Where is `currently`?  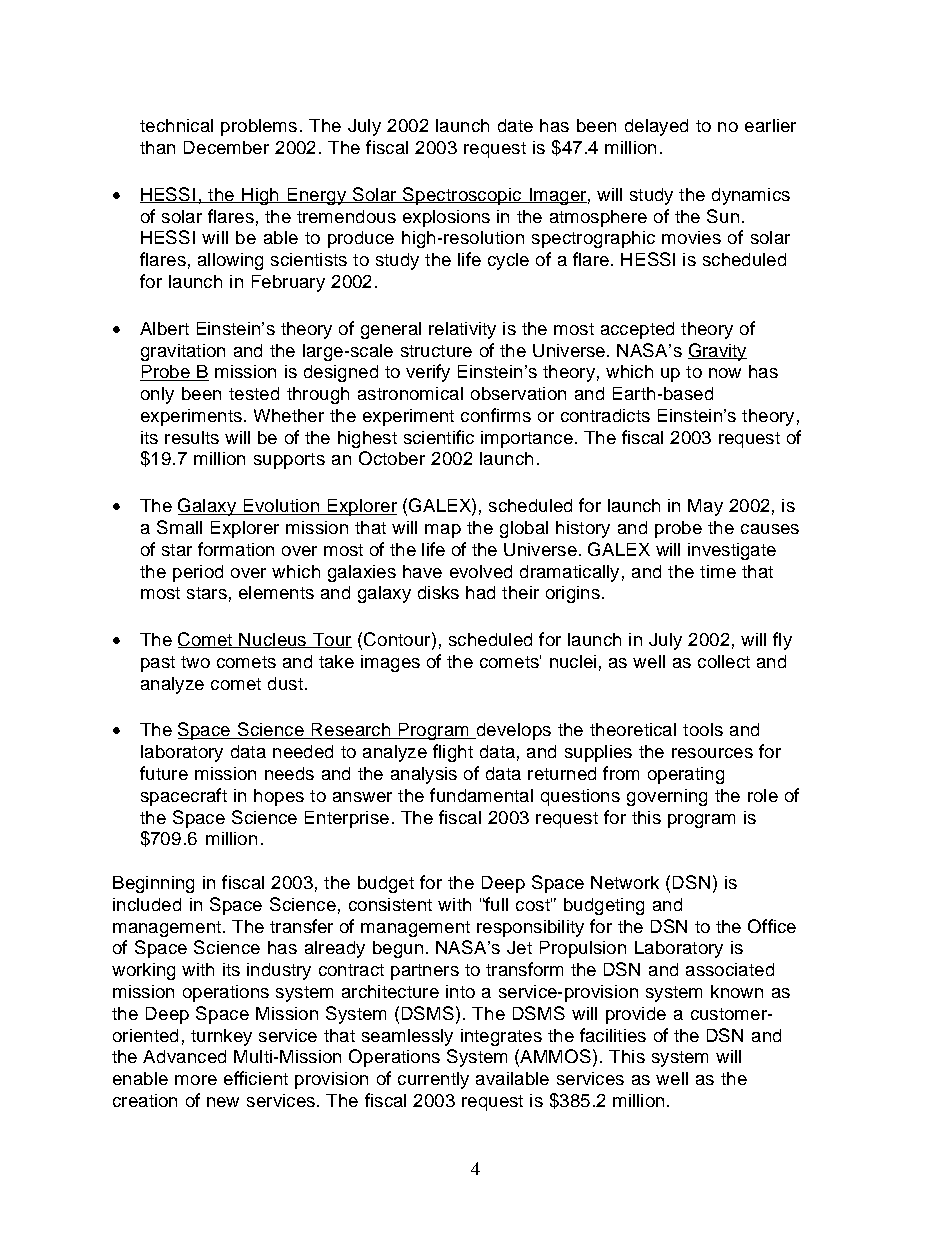
currently is located at coordinates (433, 1080).
